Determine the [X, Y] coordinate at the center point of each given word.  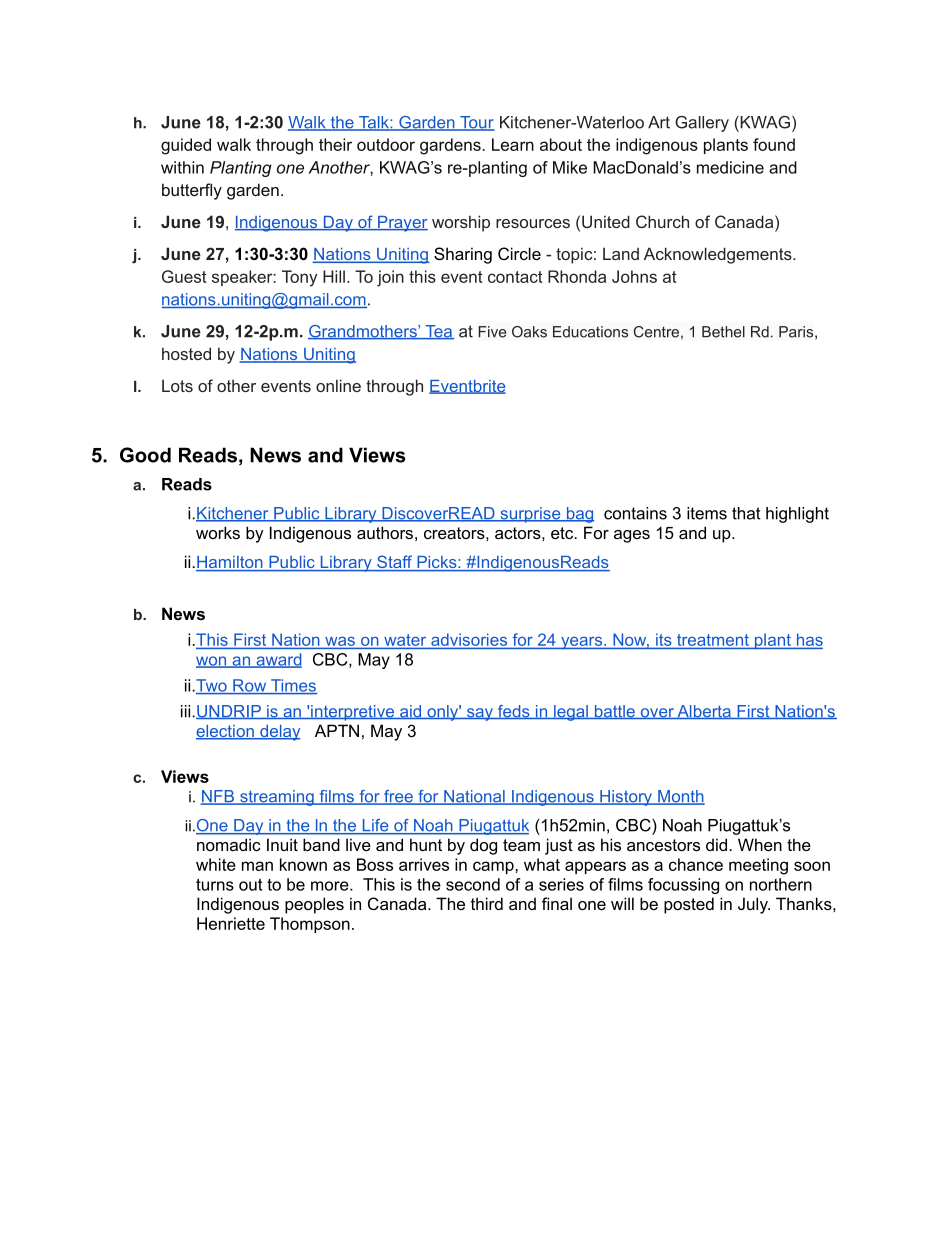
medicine [730, 167]
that [746, 513]
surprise [530, 515]
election [226, 732]
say [479, 714]
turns [215, 884]
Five [492, 332]
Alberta [704, 712]
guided [186, 146]
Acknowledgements [719, 255]
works [218, 532]
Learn [513, 144]
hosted [186, 353]
